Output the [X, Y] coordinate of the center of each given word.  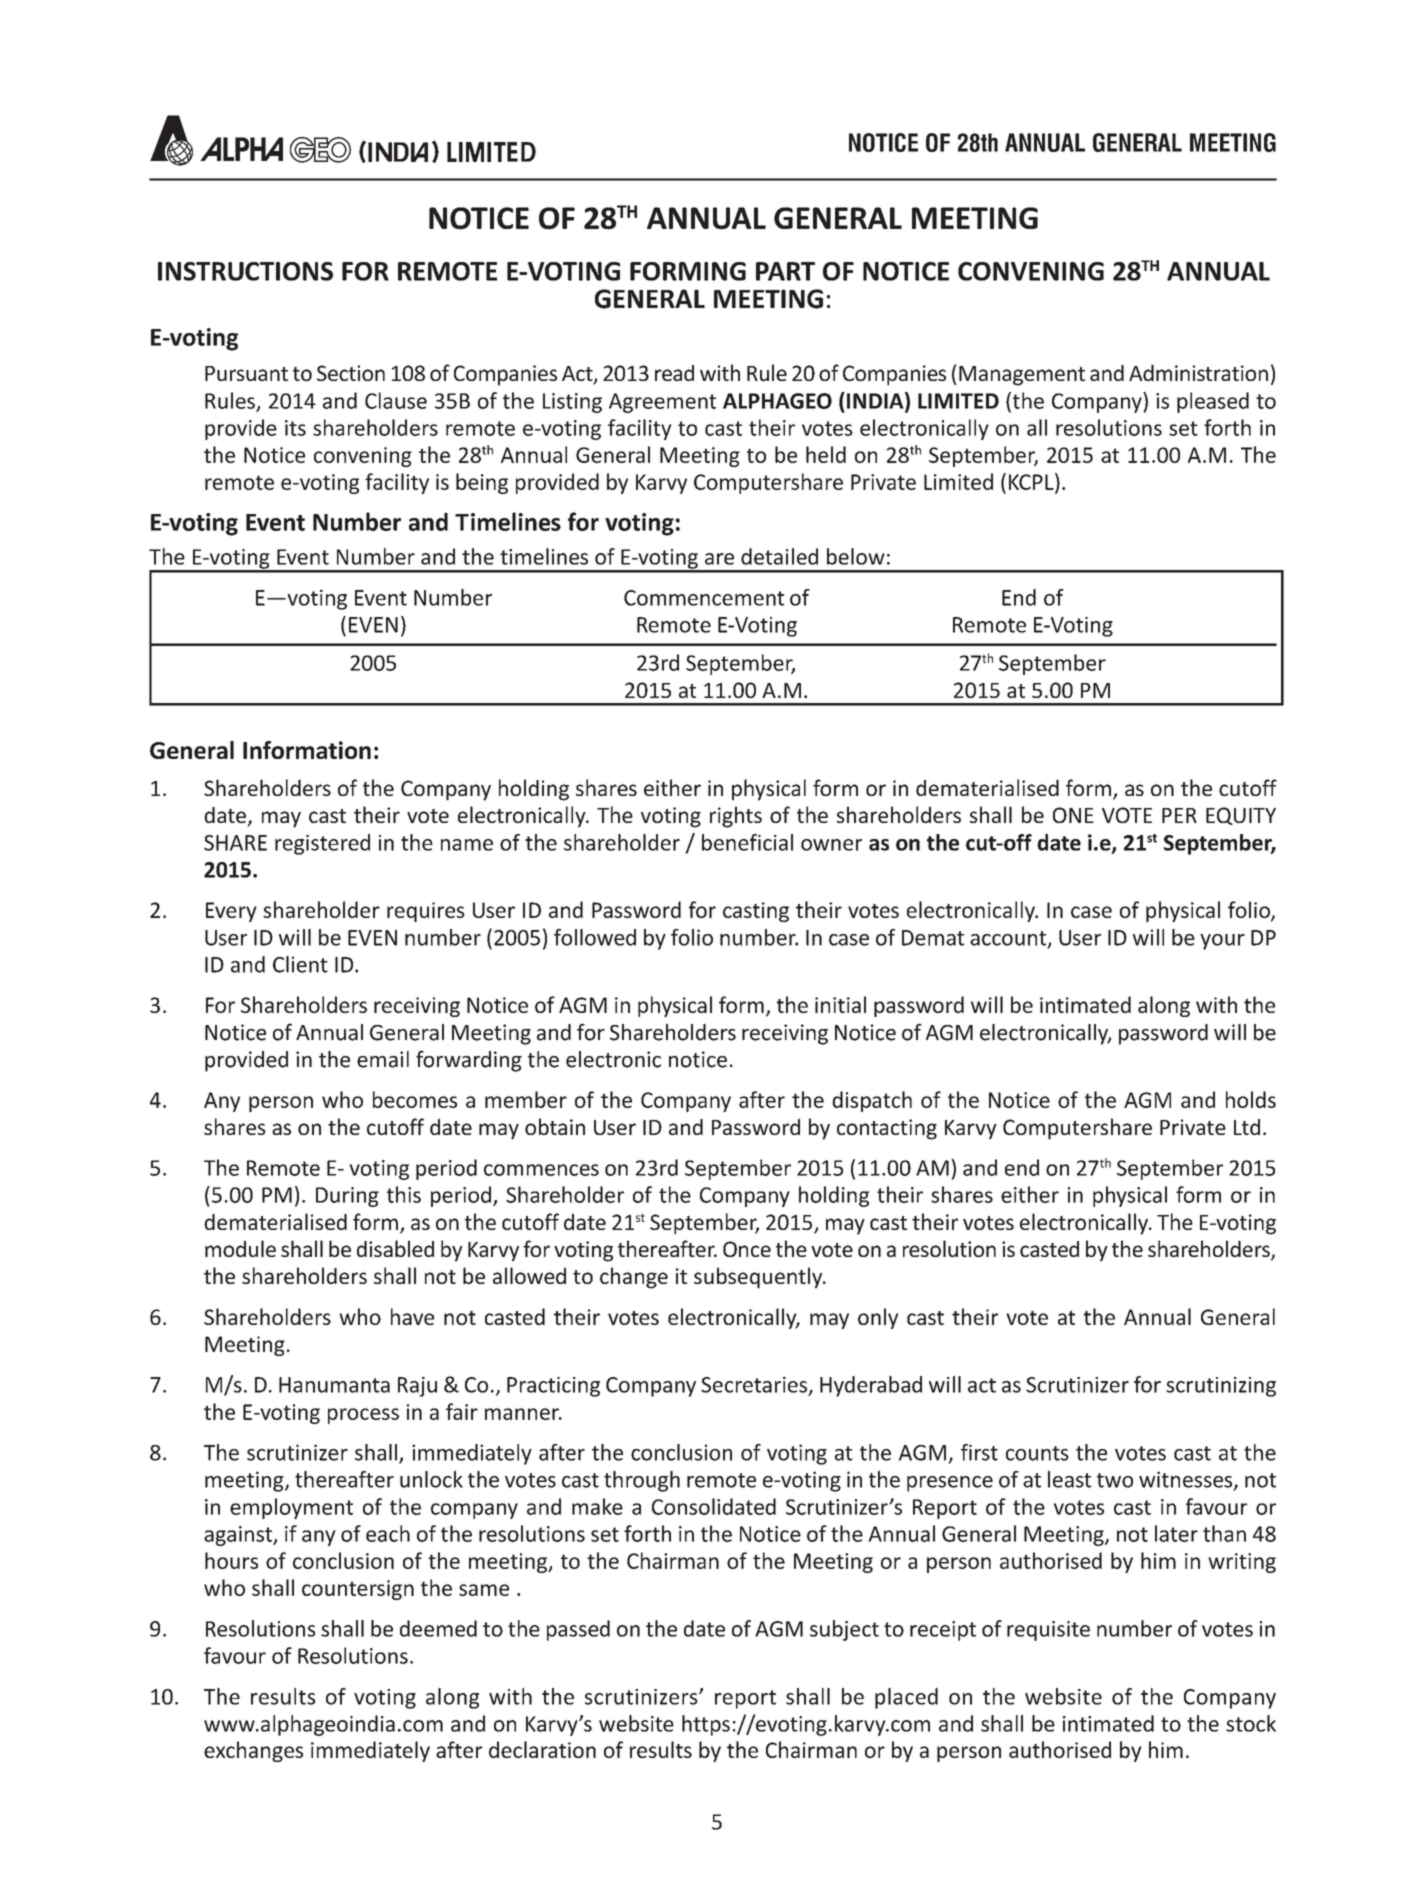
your [1222, 942]
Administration [1198, 372]
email [383, 1059]
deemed [438, 1628]
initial [840, 1004]
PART [785, 271]
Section [351, 373]
